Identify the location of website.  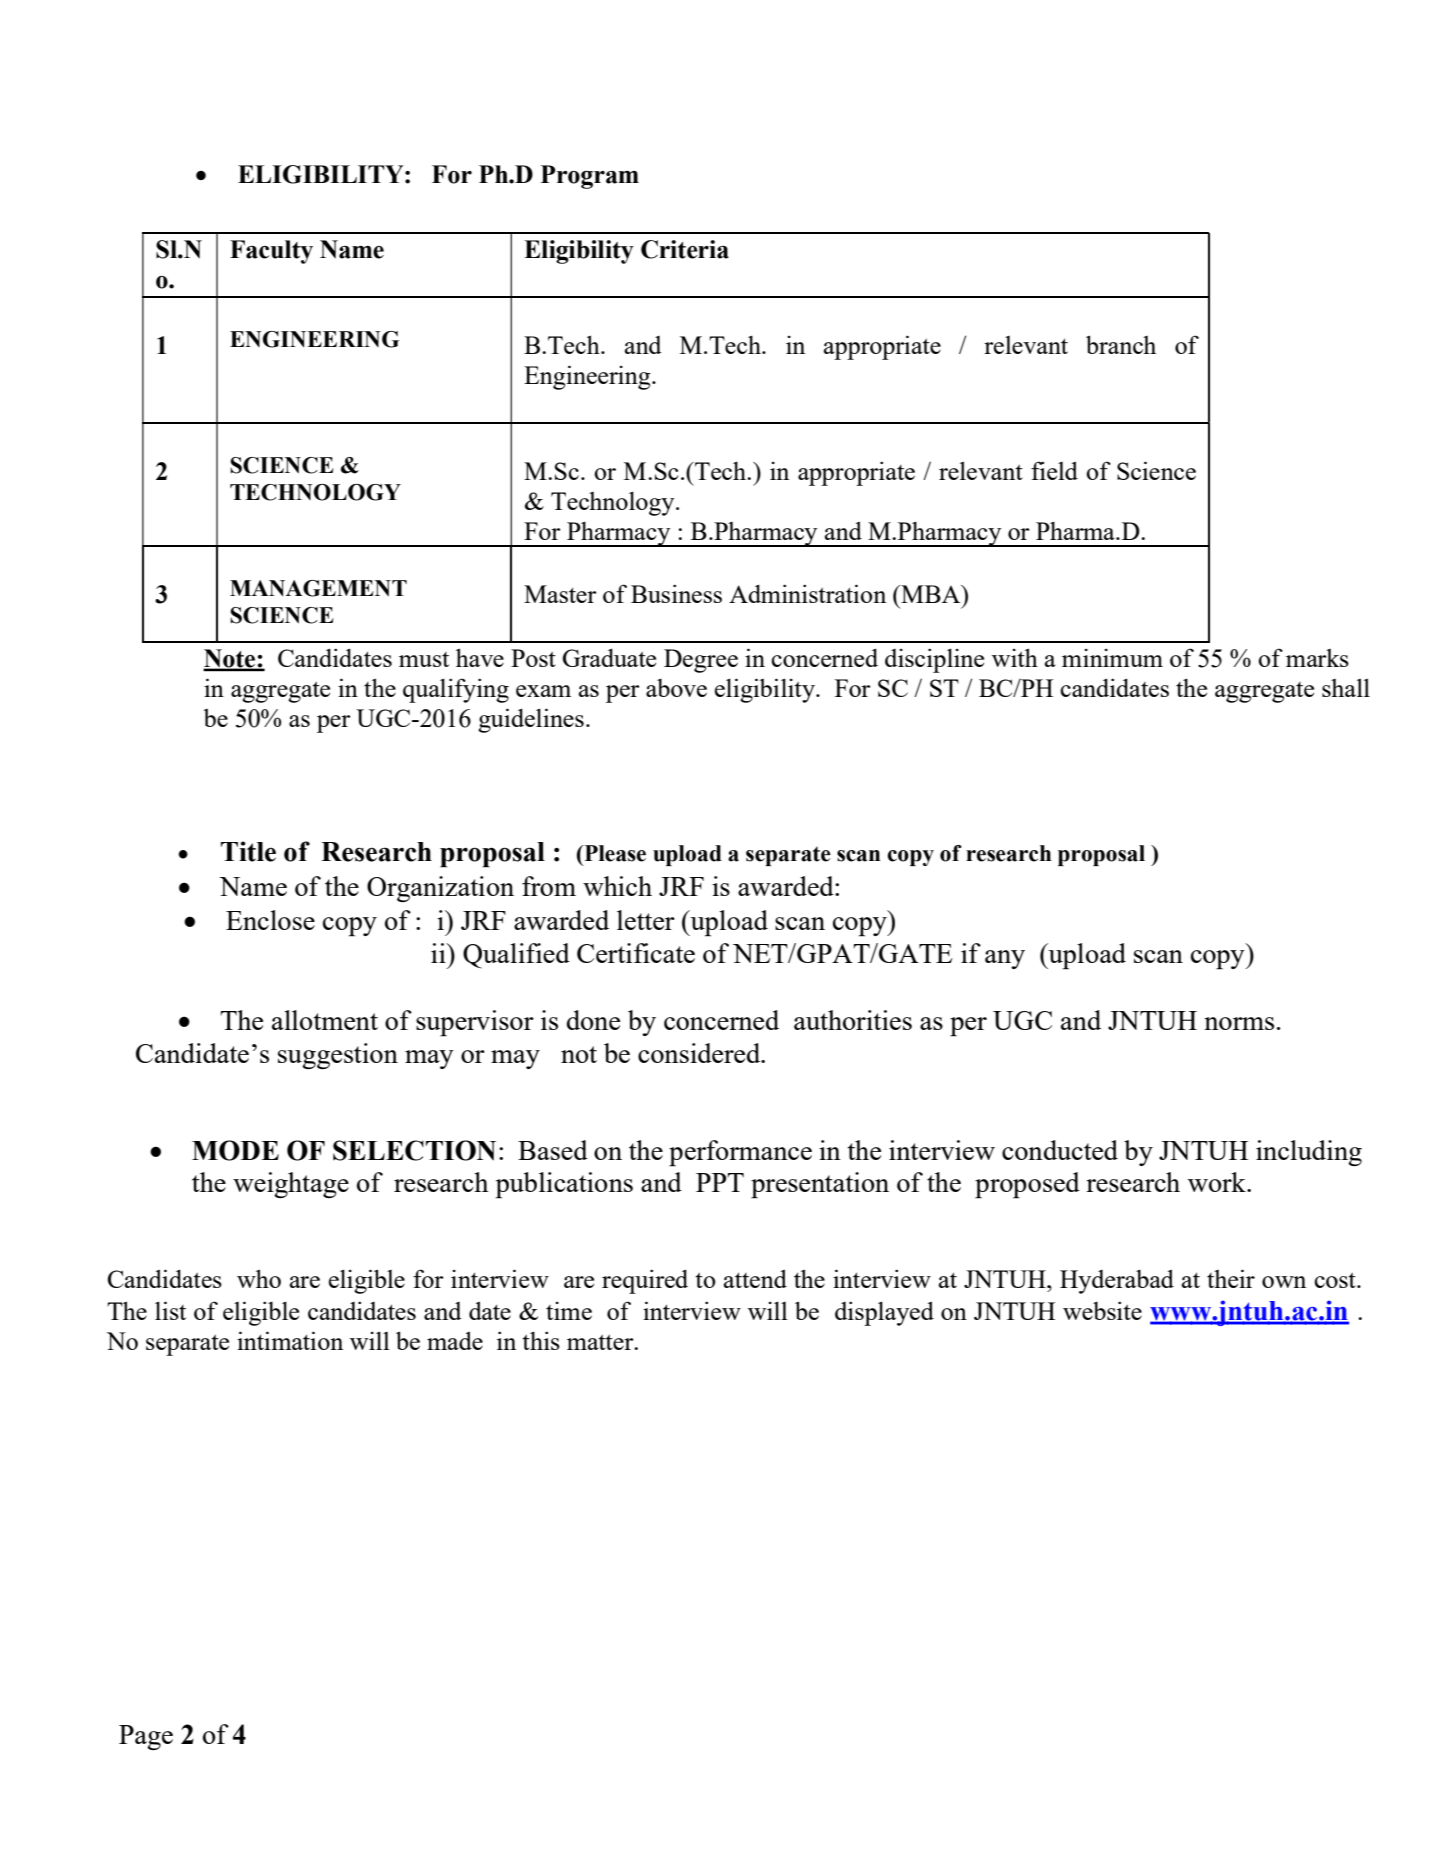
(1102, 1310).
